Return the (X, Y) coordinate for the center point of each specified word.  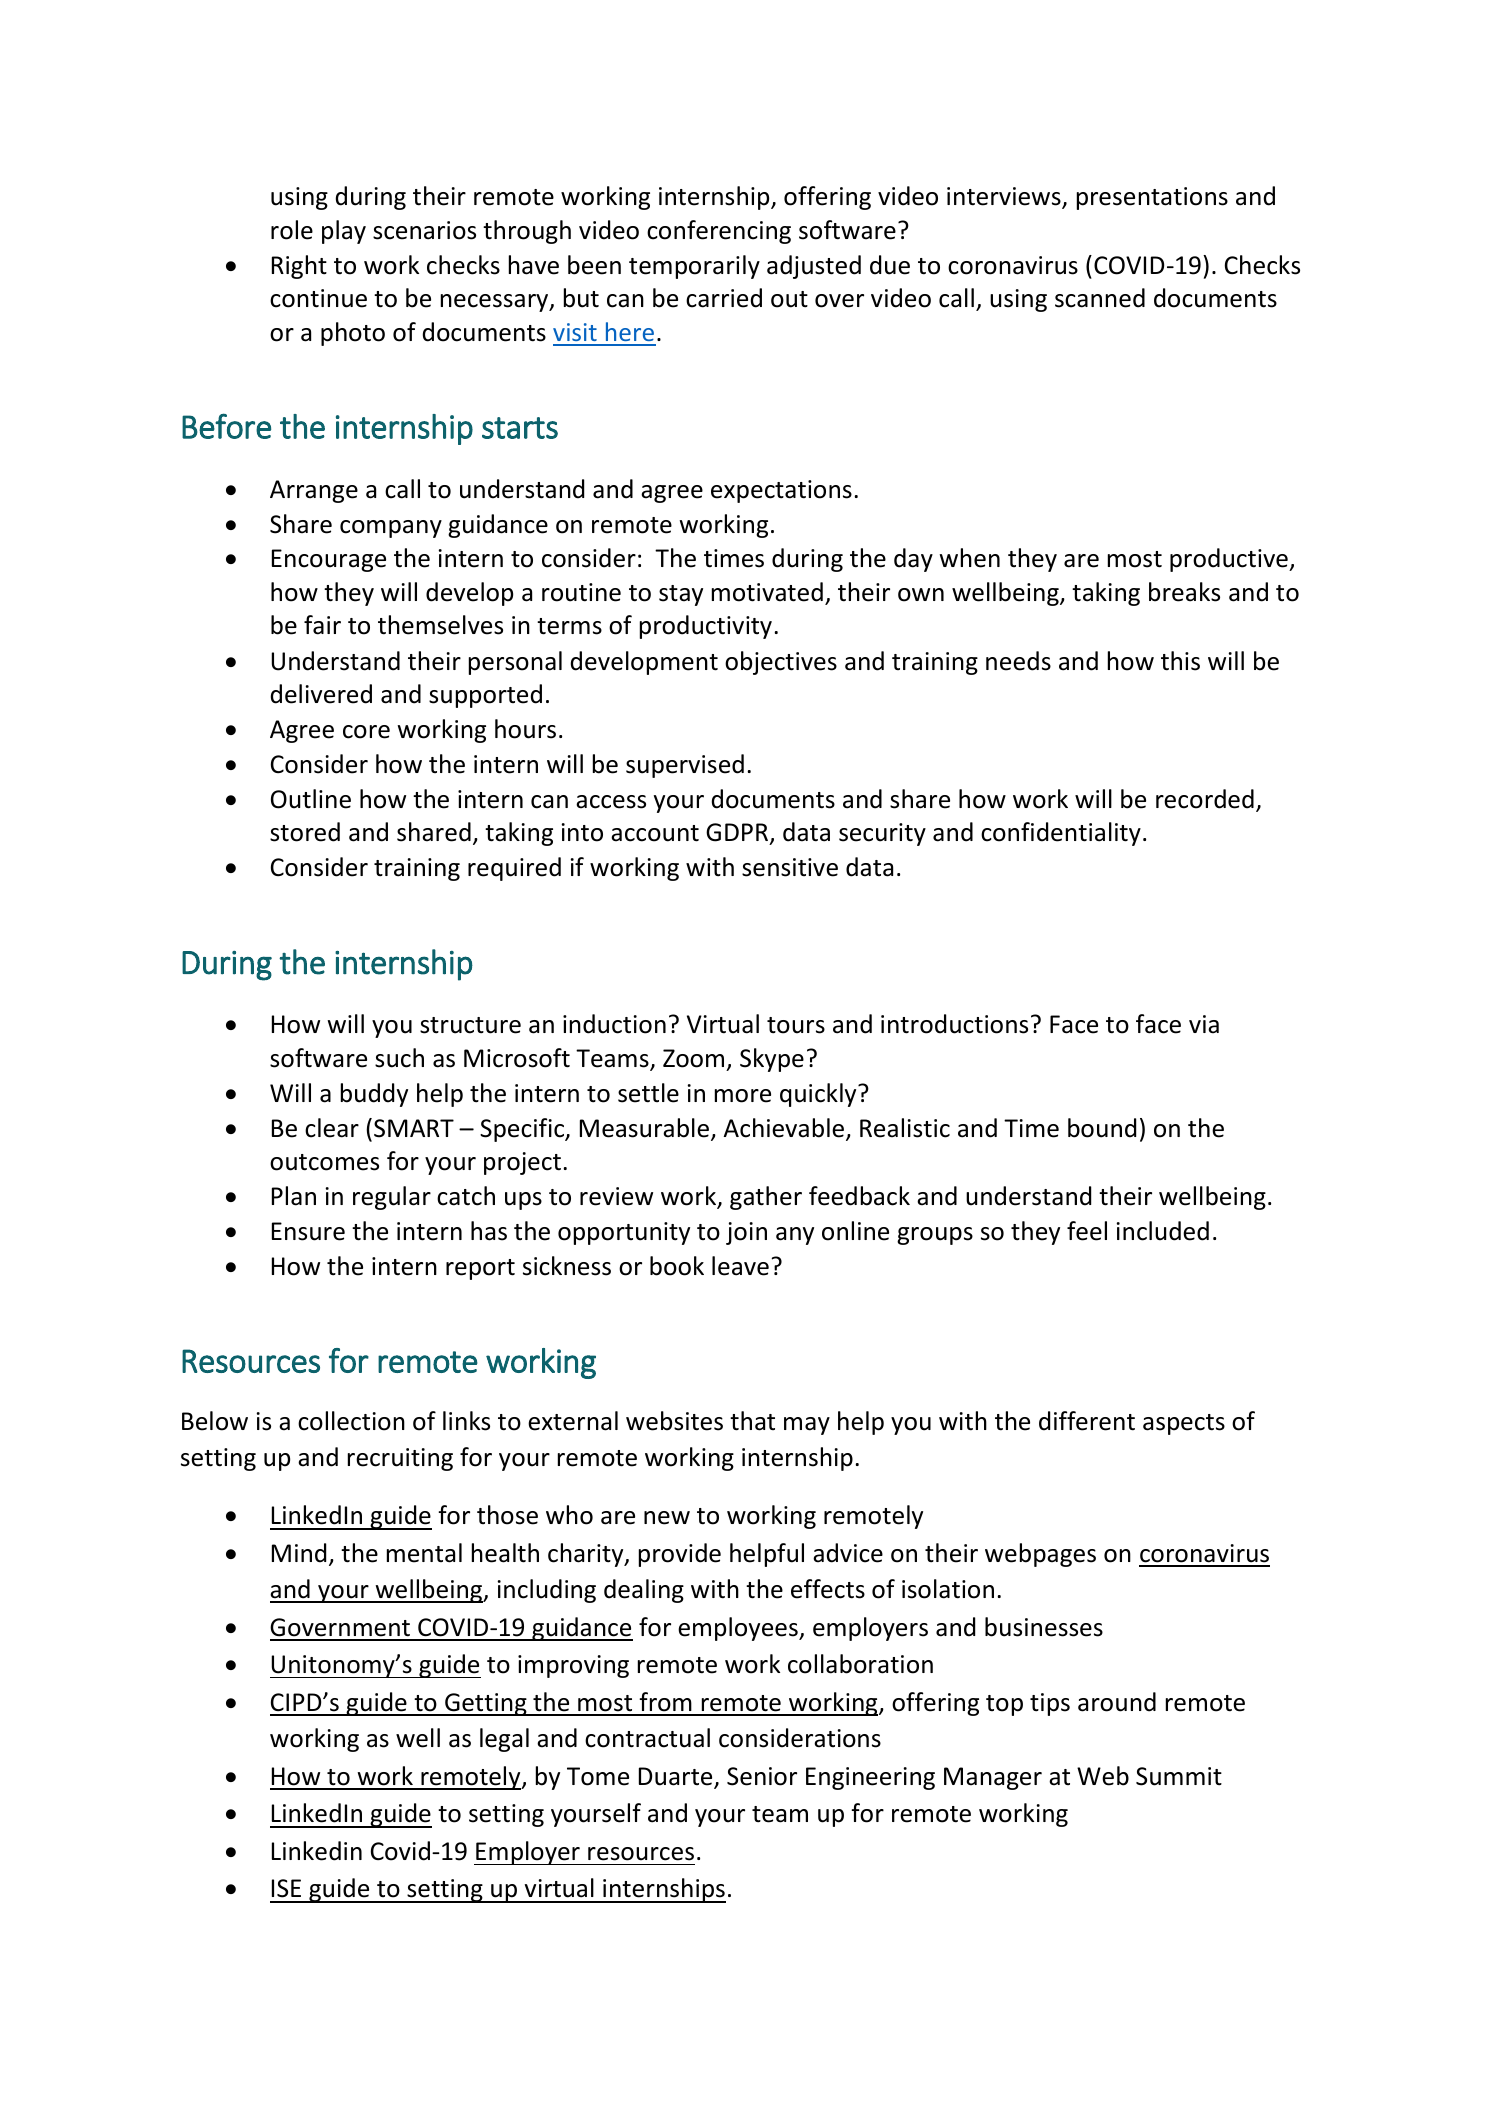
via (1204, 1024)
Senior (762, 1776)
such (399, 1058)
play (344, 232)
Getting (486, 1704)
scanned (1100, 298)
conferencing (719, 232)
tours (796, 1025)
